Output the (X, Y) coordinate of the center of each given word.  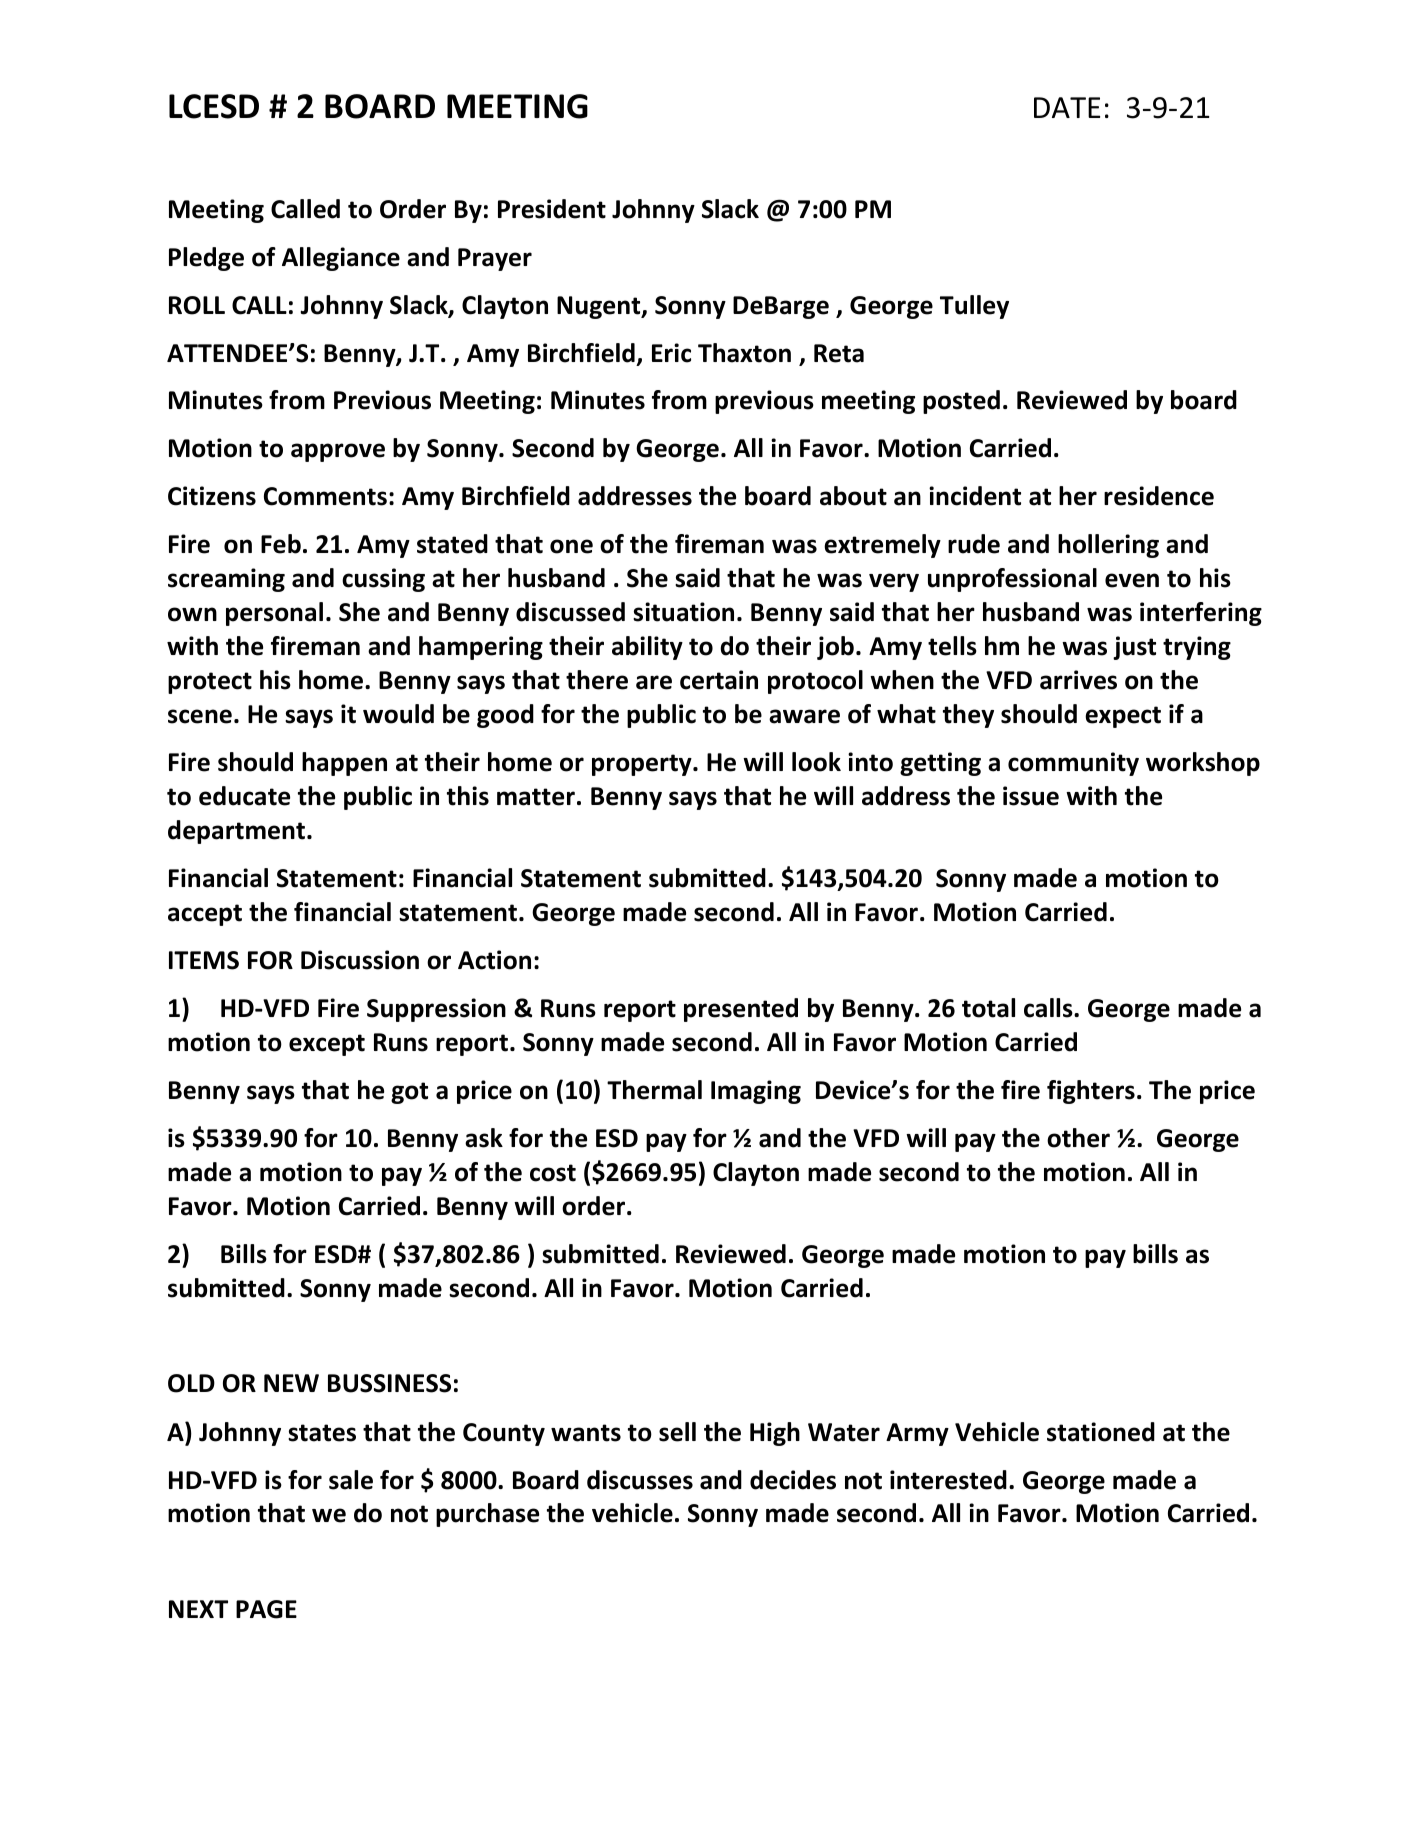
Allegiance (341, 259)
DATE (1067, 107)
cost (553, 1173)
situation (683, 612)
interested (948, 1480)
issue (1031, 796)
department (238, 832)
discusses (640, 1480)
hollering (1108, 546)
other (1078, 1138)
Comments (325, 496)
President (552, 209)
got (409, 1093)
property (643, 765)
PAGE (266, 1609)
